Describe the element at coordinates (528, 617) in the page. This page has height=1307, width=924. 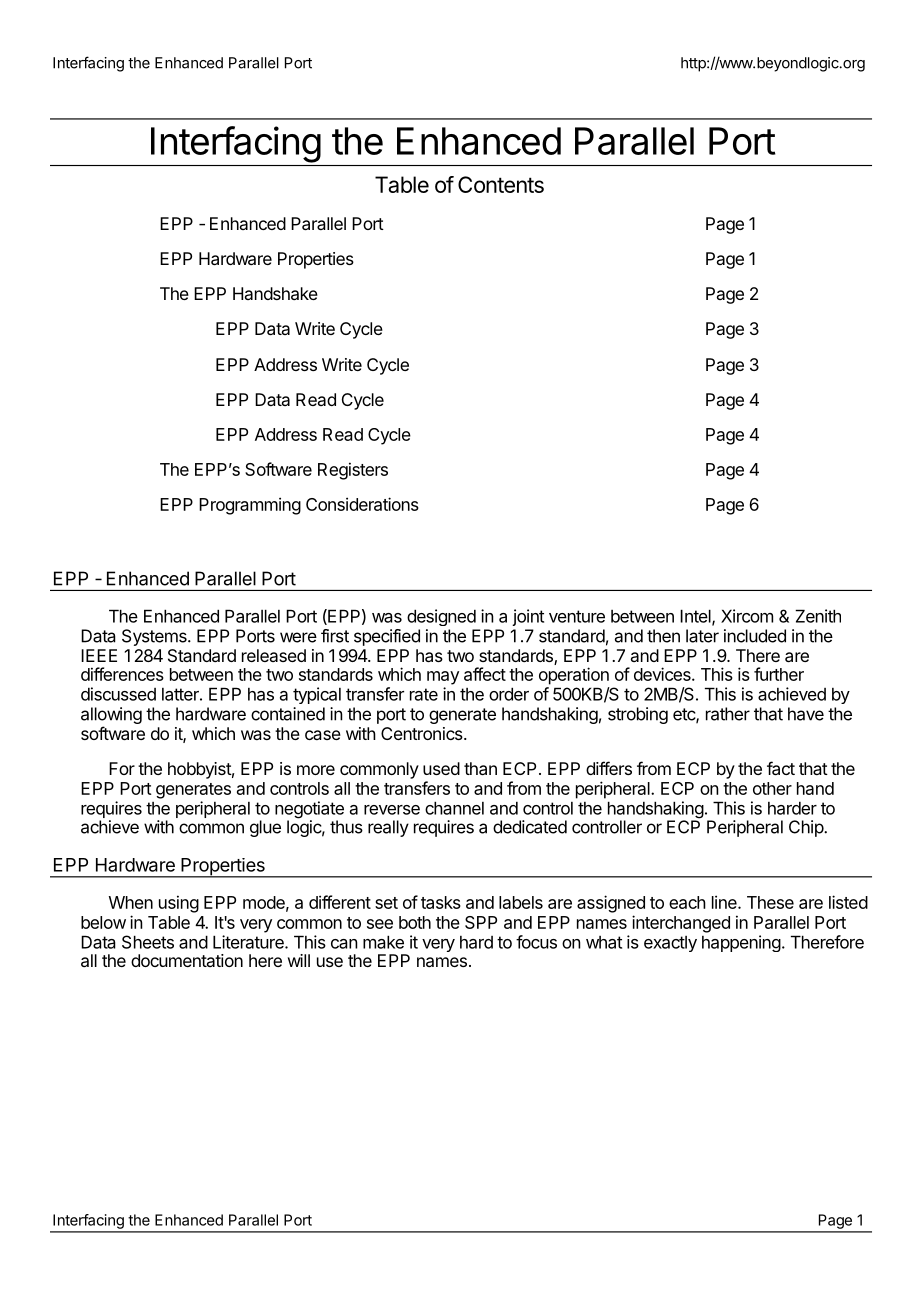
I see `joint` at that location.
